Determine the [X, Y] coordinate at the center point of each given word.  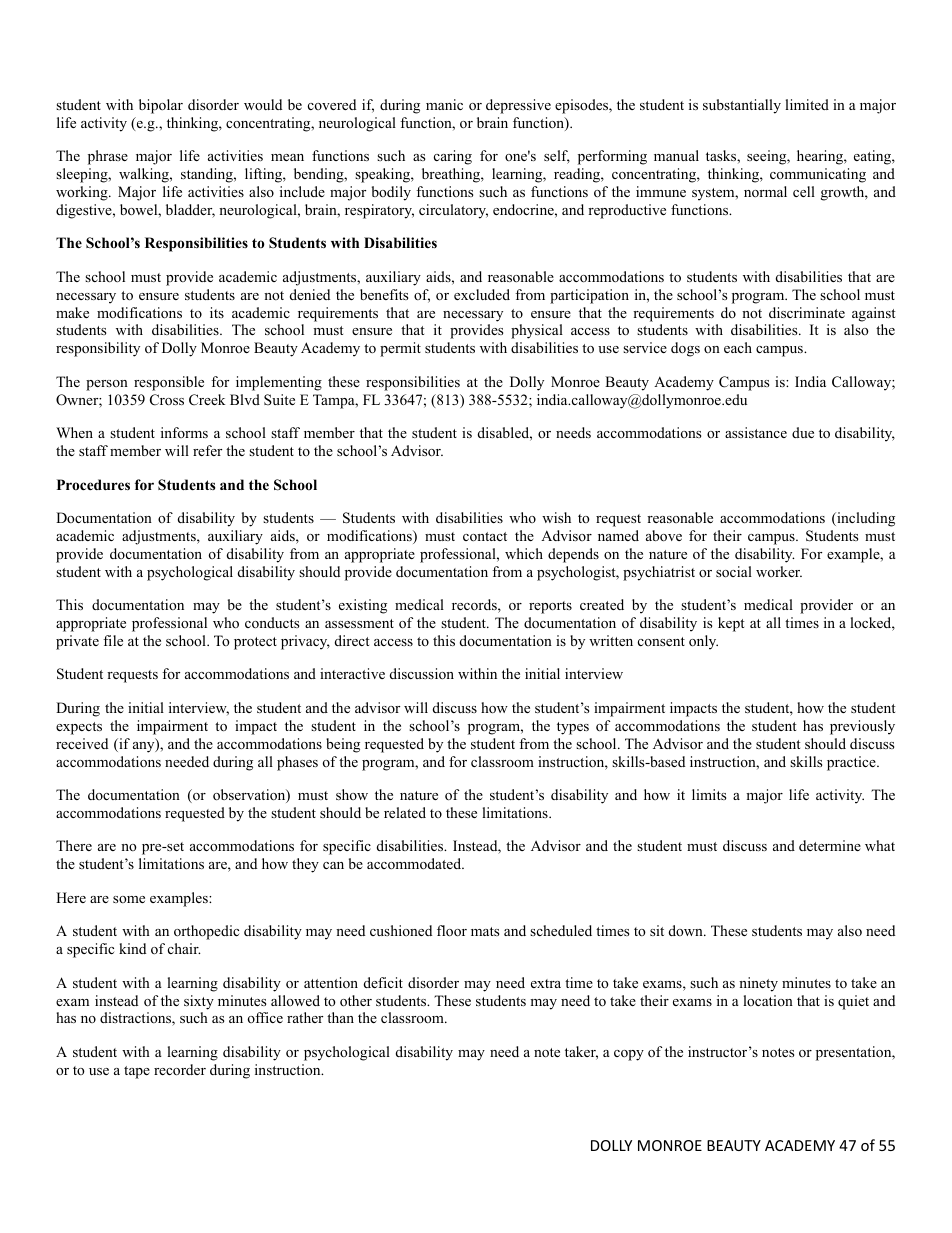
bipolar [161, 106]
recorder [180, 1070]
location [768, 1000]
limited [807, 104]
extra [546, 983]
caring [453, 157]
